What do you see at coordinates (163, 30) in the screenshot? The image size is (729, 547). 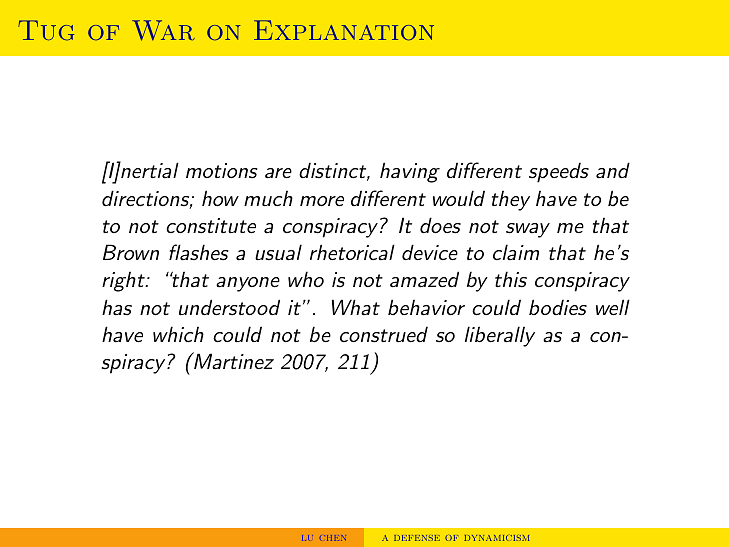 I see `War` at bounding box center [163, 30].
